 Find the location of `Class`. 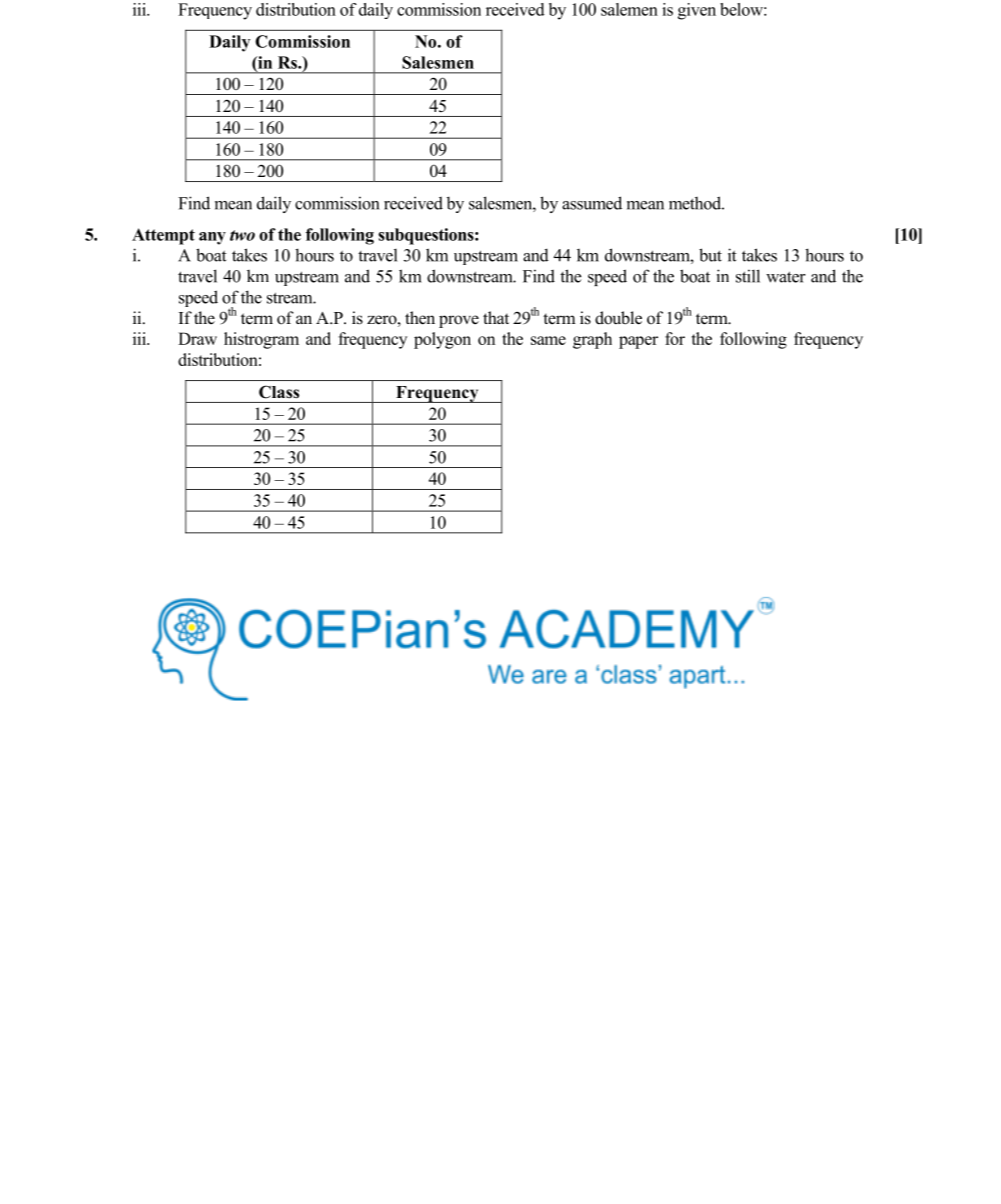

Class is located at coordinates (279, 392).
